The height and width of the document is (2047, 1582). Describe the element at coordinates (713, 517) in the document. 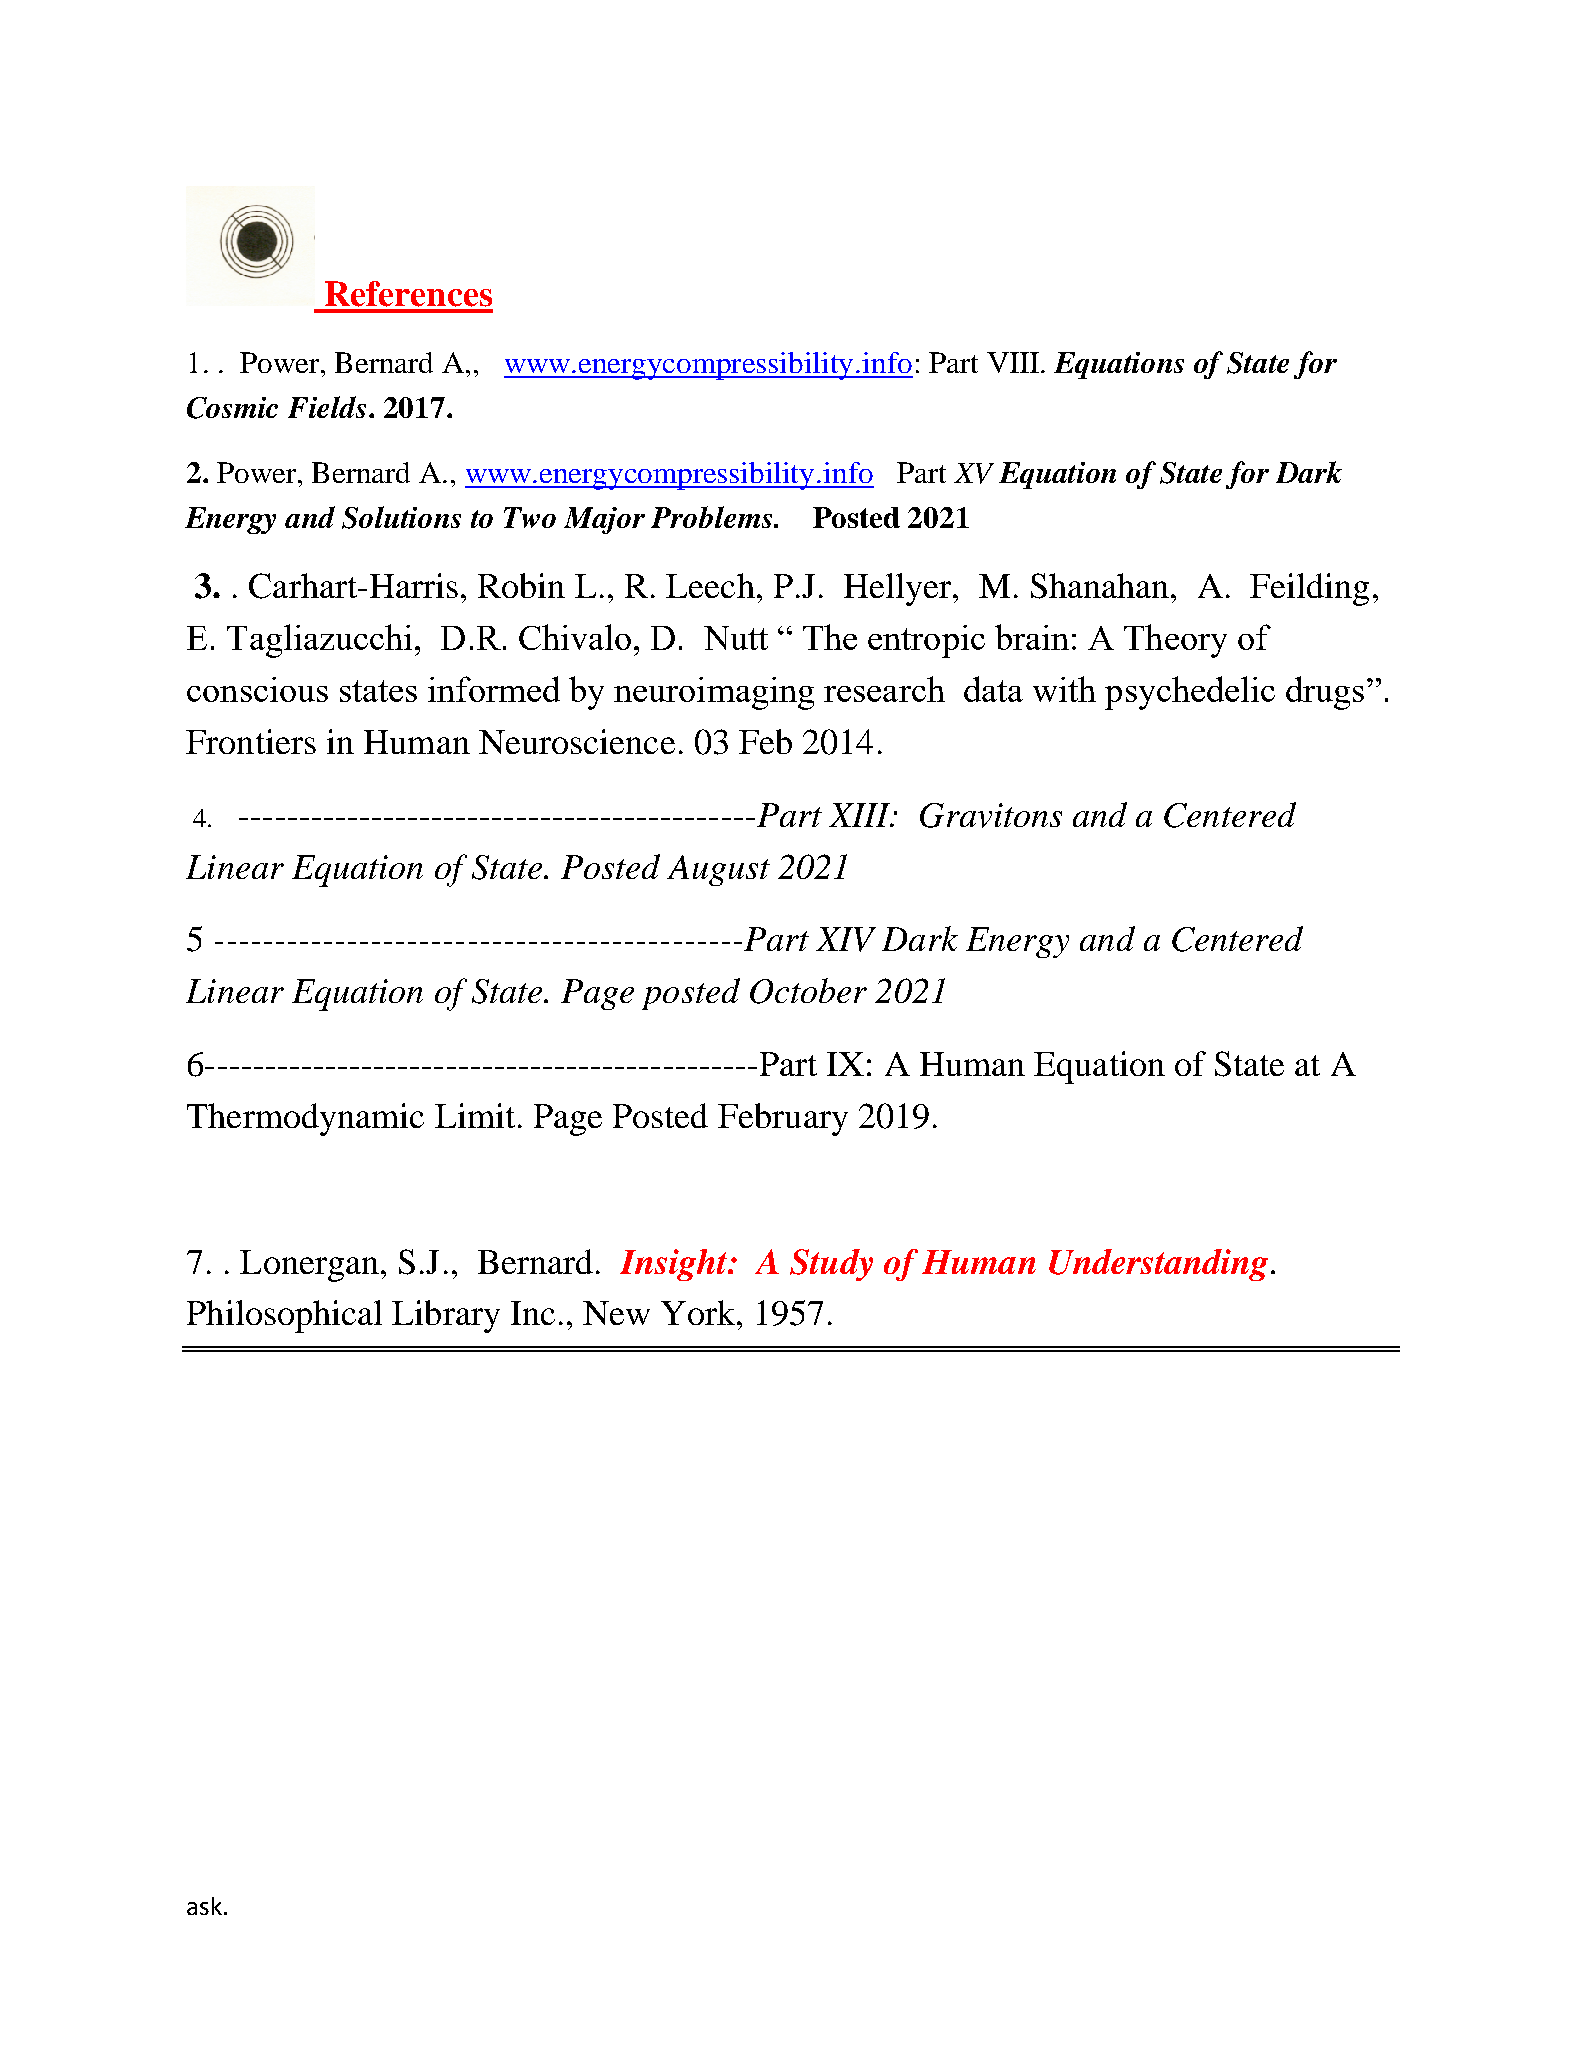

I see `Problems` at that location.
